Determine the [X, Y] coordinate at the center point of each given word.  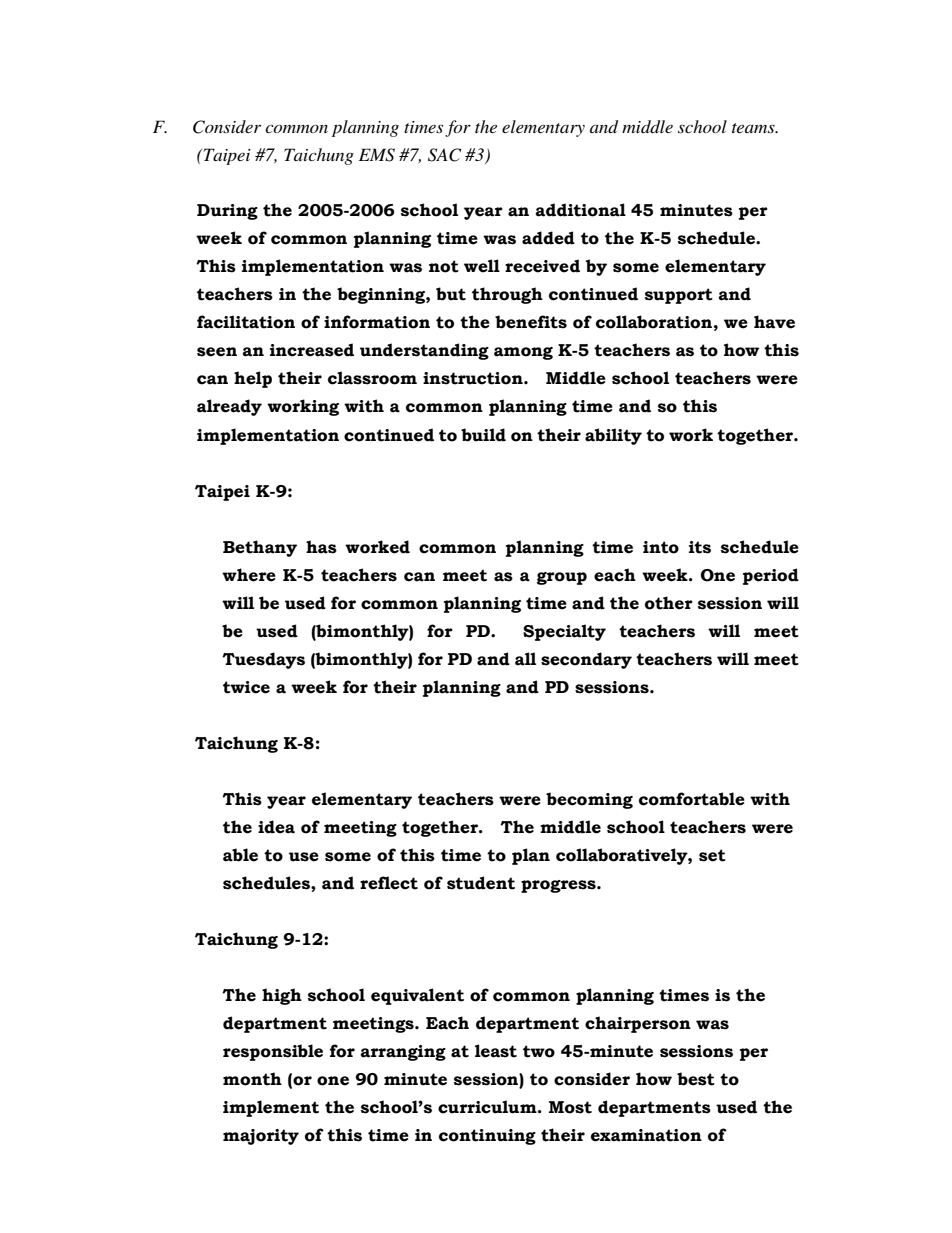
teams [754, 128]
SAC [444, 155]
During [227, 212]
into [661, 547]
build [483, 435]
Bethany [260, 548]
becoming [589, 800]
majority [261, 1137]
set [712, 855]
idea [276, 827]
